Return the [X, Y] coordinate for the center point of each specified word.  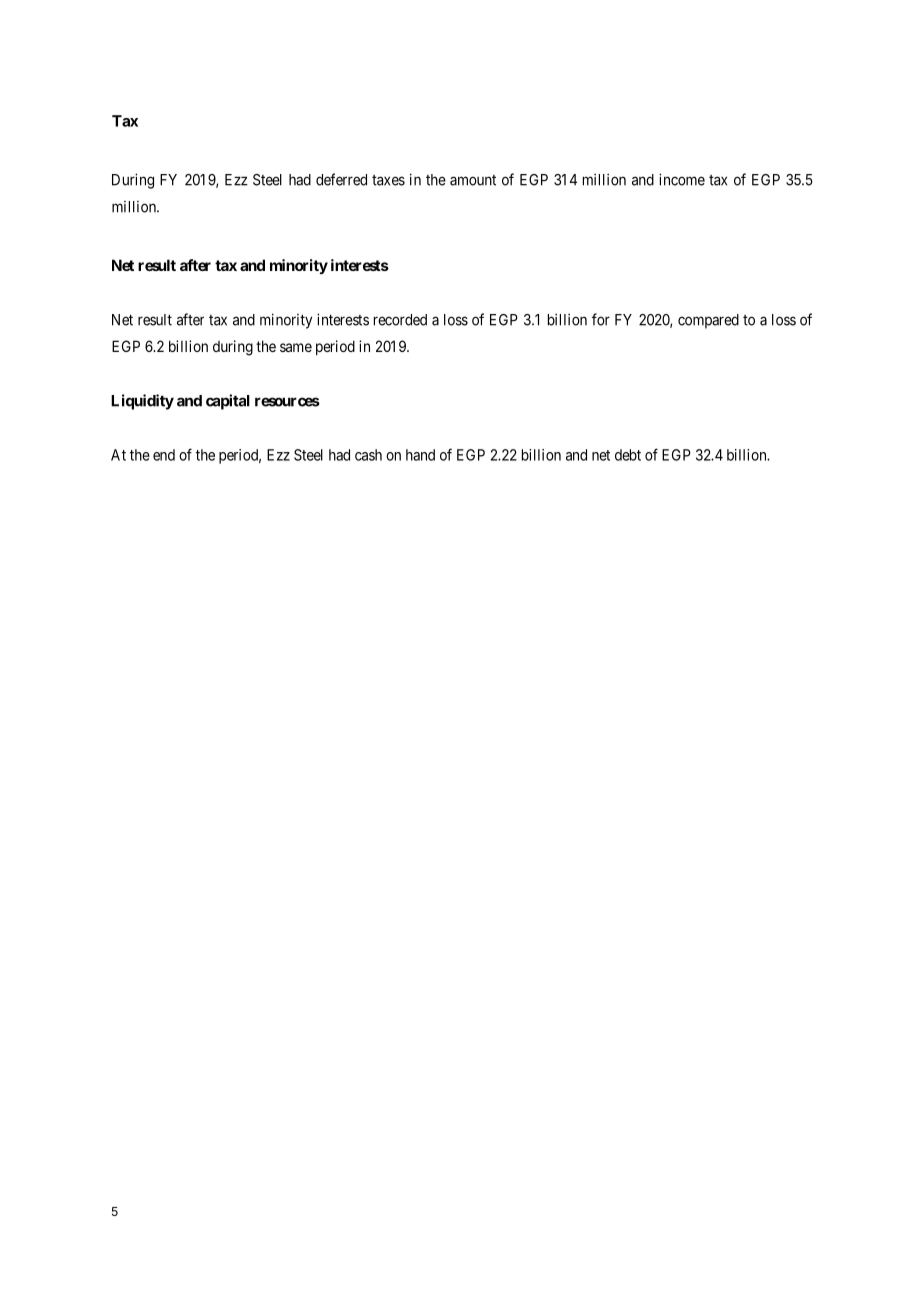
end [164, 455]
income [682, 179]
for [601, 319]
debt [628, 455]
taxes [388, 180]
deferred [341, 179]
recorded [400, 320]
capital [228, 402]
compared [708, 321]
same [296, 347]
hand [420, 455]
